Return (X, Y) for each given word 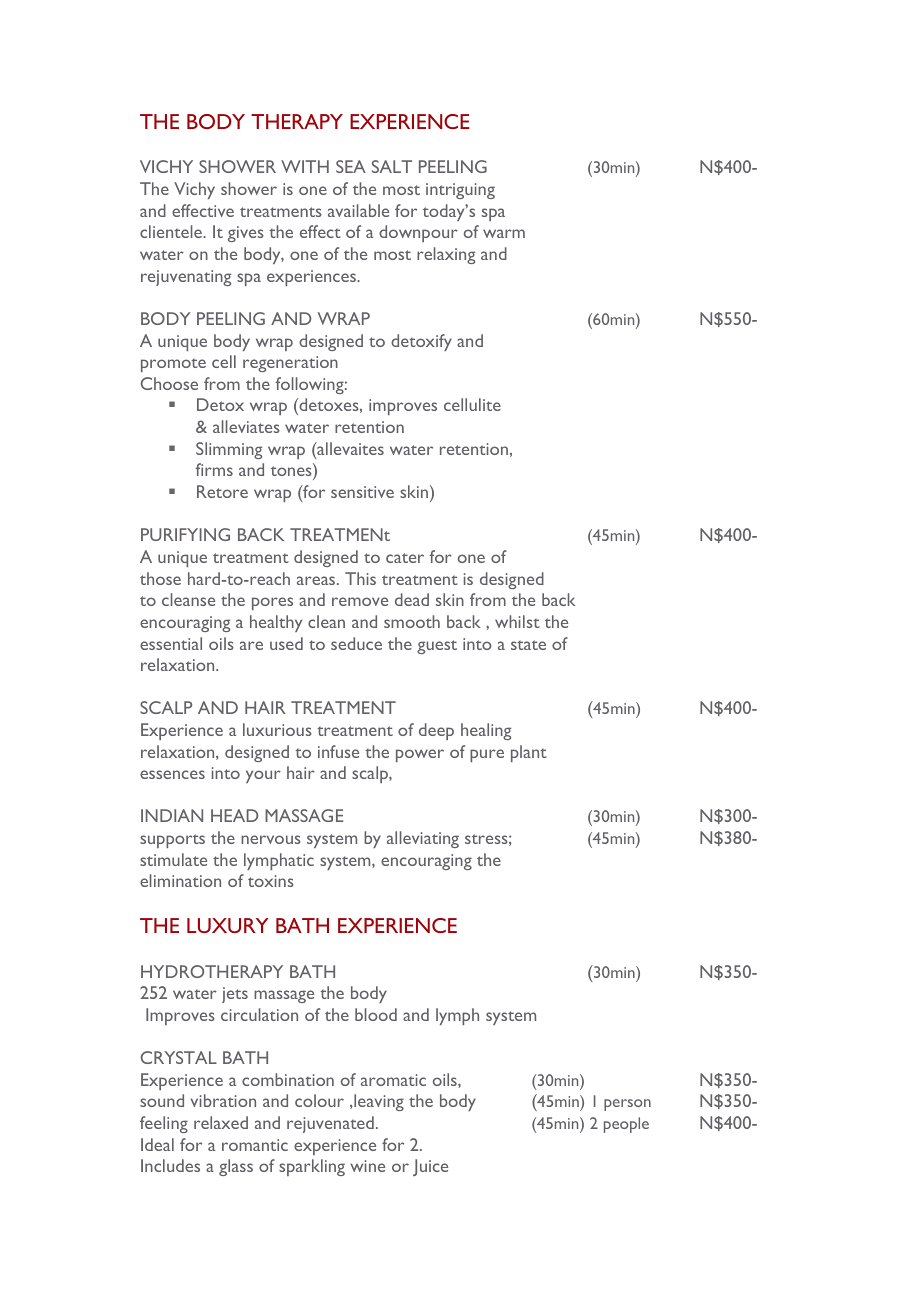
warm (504, 233)
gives (246, 234)
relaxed (221, 1122)
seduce (356, 643)
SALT (392, 166)
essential (171, 643)
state (528, 645)
